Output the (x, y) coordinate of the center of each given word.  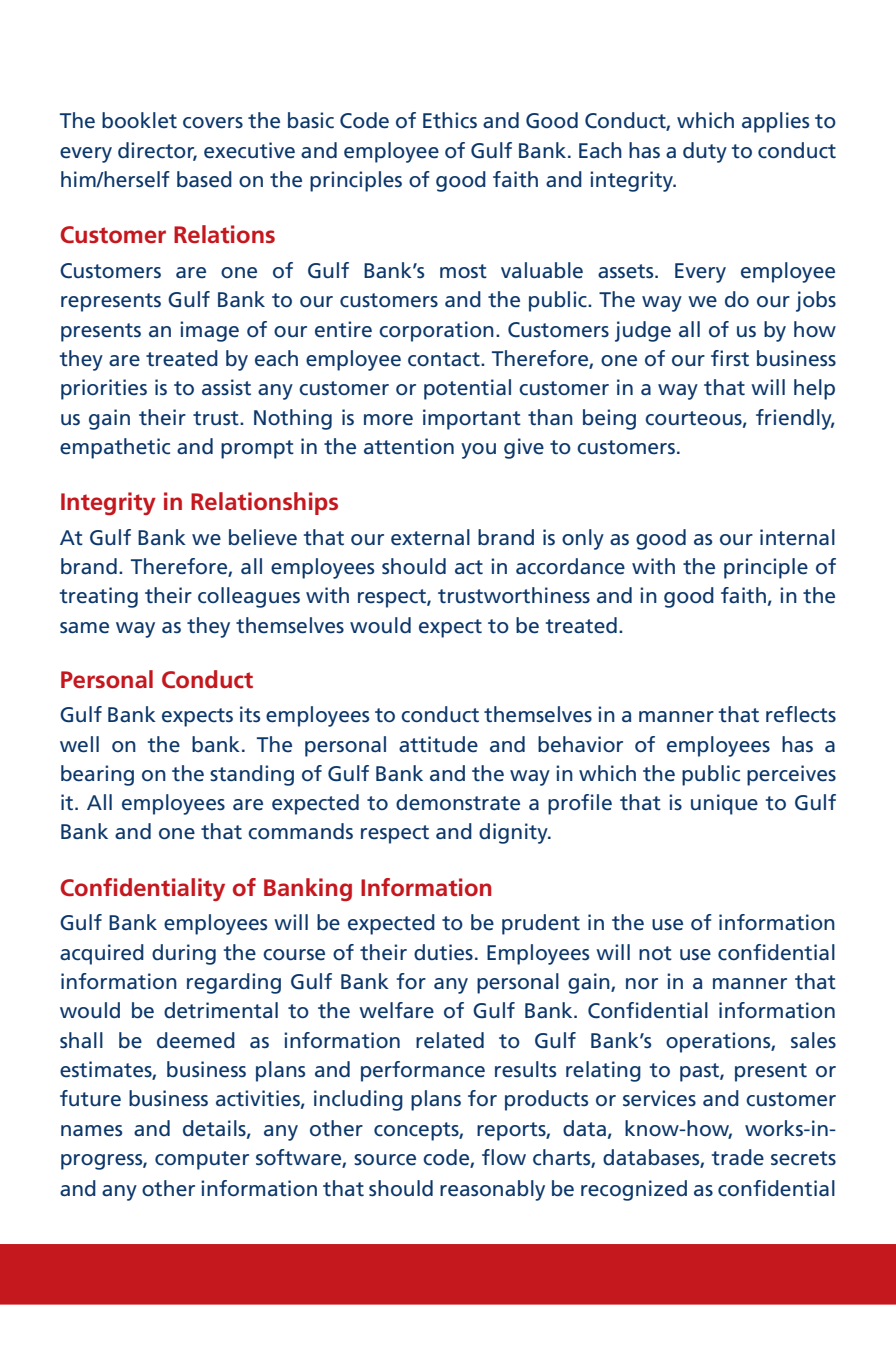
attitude (438, 744)
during (184, 954)
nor (642, 983)
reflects (801, 714)
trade (738, 1157)
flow (504, 1157)
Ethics (450, 120)
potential (467, 389)
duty (705, 152)
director (157, 151)
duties (443, 952)
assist (226, 387)
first (730, 358)
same (84, 628)
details (215, 1129)
